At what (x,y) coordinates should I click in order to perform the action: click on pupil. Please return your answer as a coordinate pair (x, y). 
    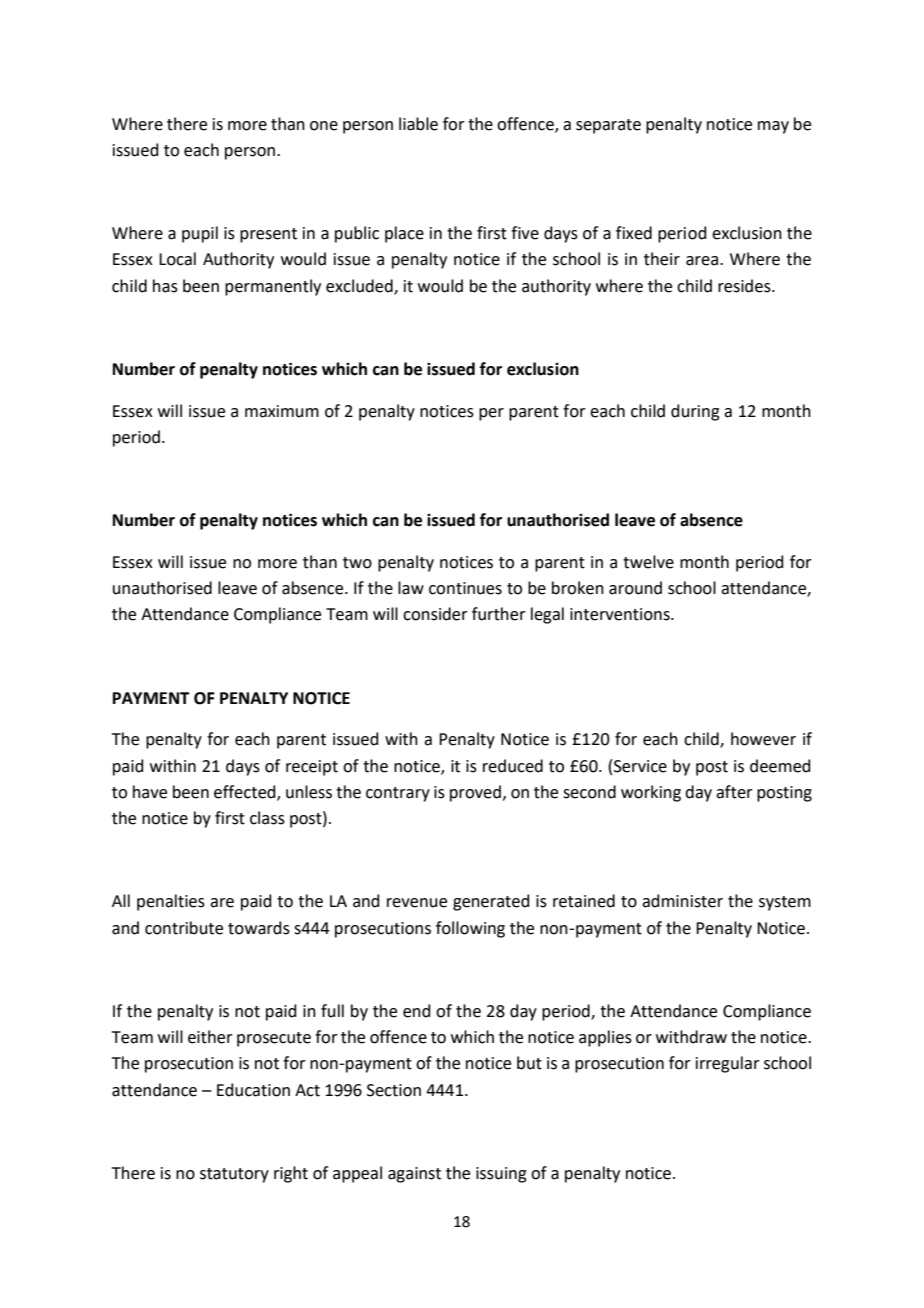
    Looking at the image, I should click on (200, 234).
